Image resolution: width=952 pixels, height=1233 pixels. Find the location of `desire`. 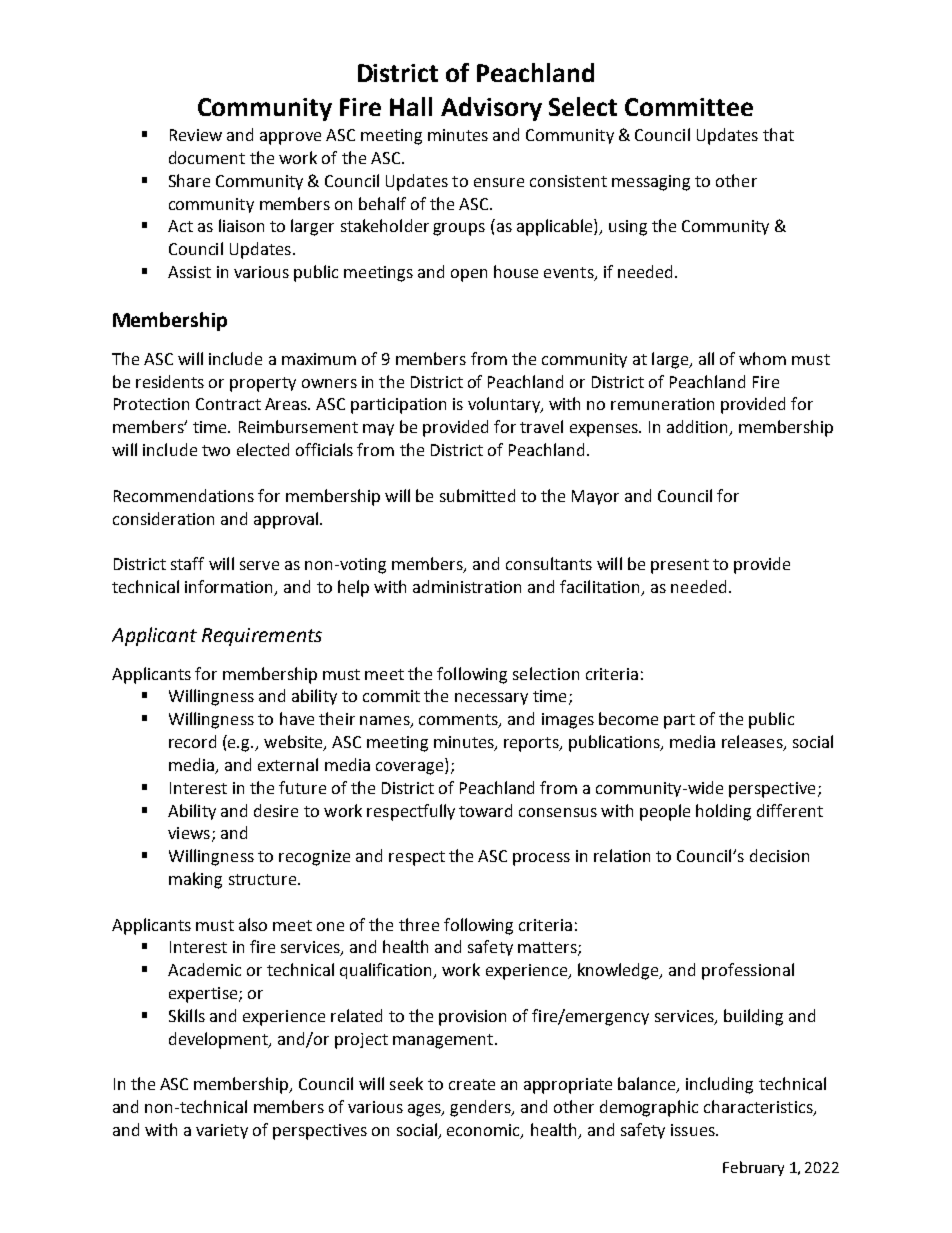

desire is located at coordinates (276, 810).
